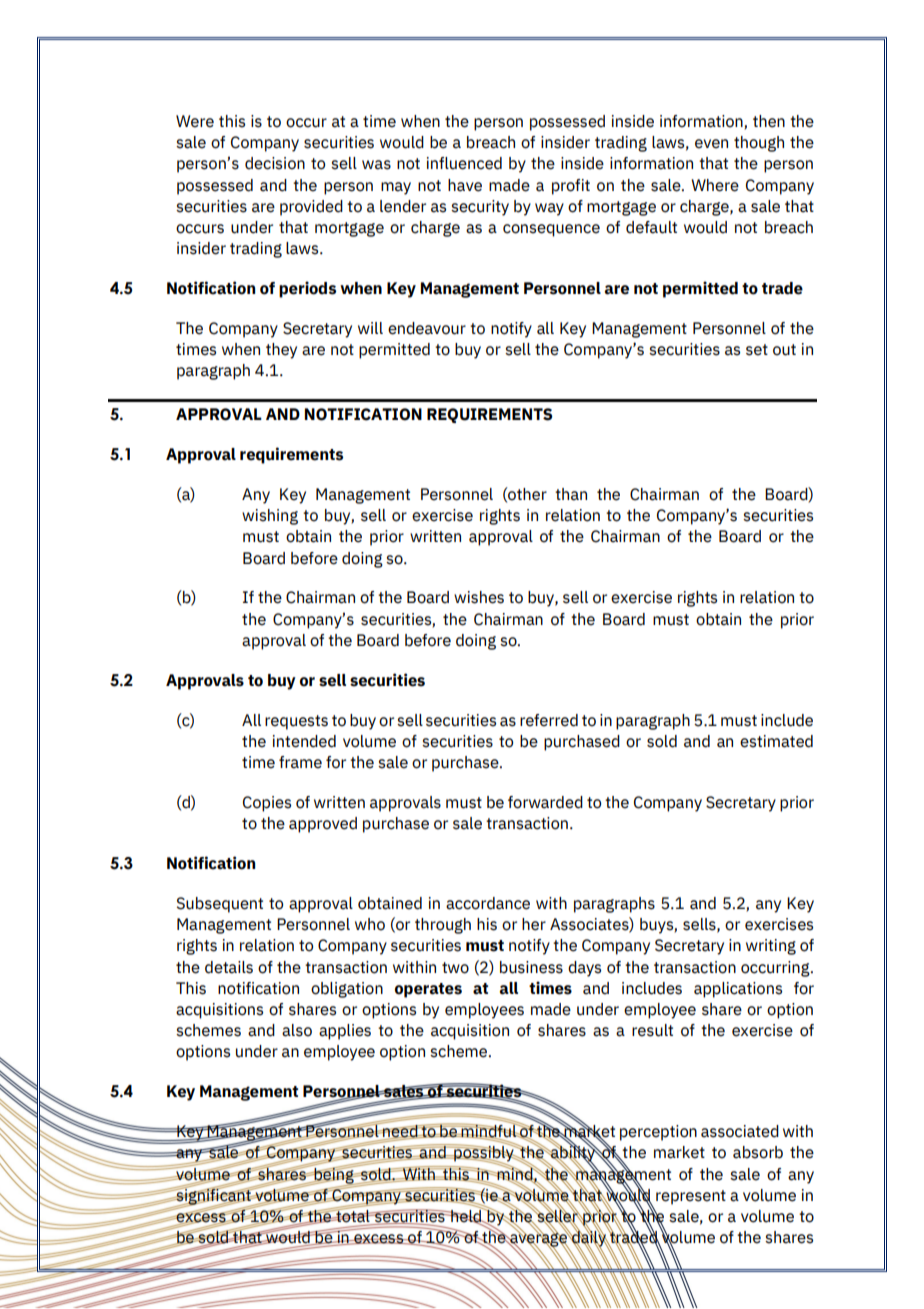  Describe the element at coordinates (270, 517) in the screenshot. I see `wishing` at that location.
